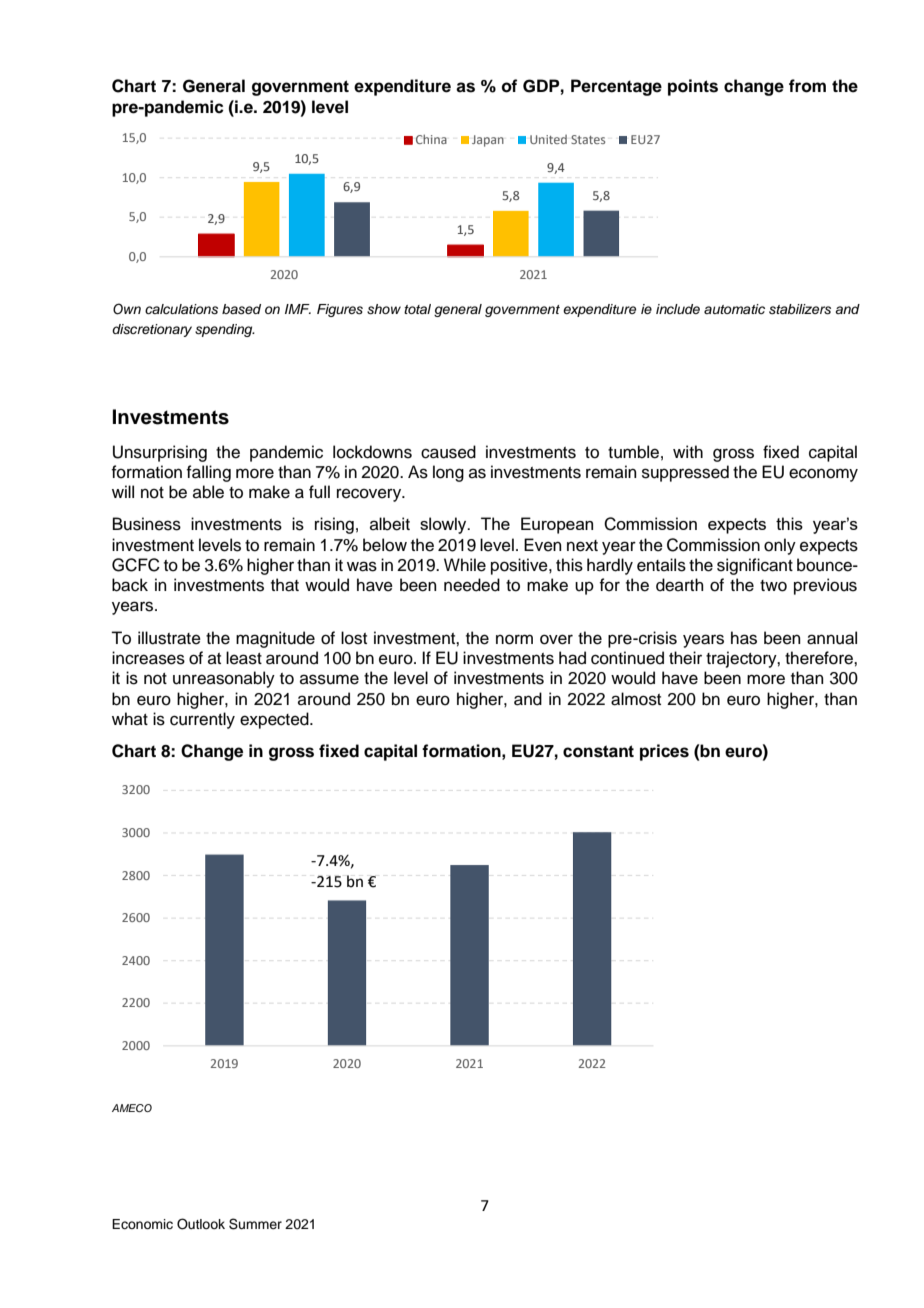  Describe the element at coordinates (431, 139) in the screenshot. I see `China` at that location.
